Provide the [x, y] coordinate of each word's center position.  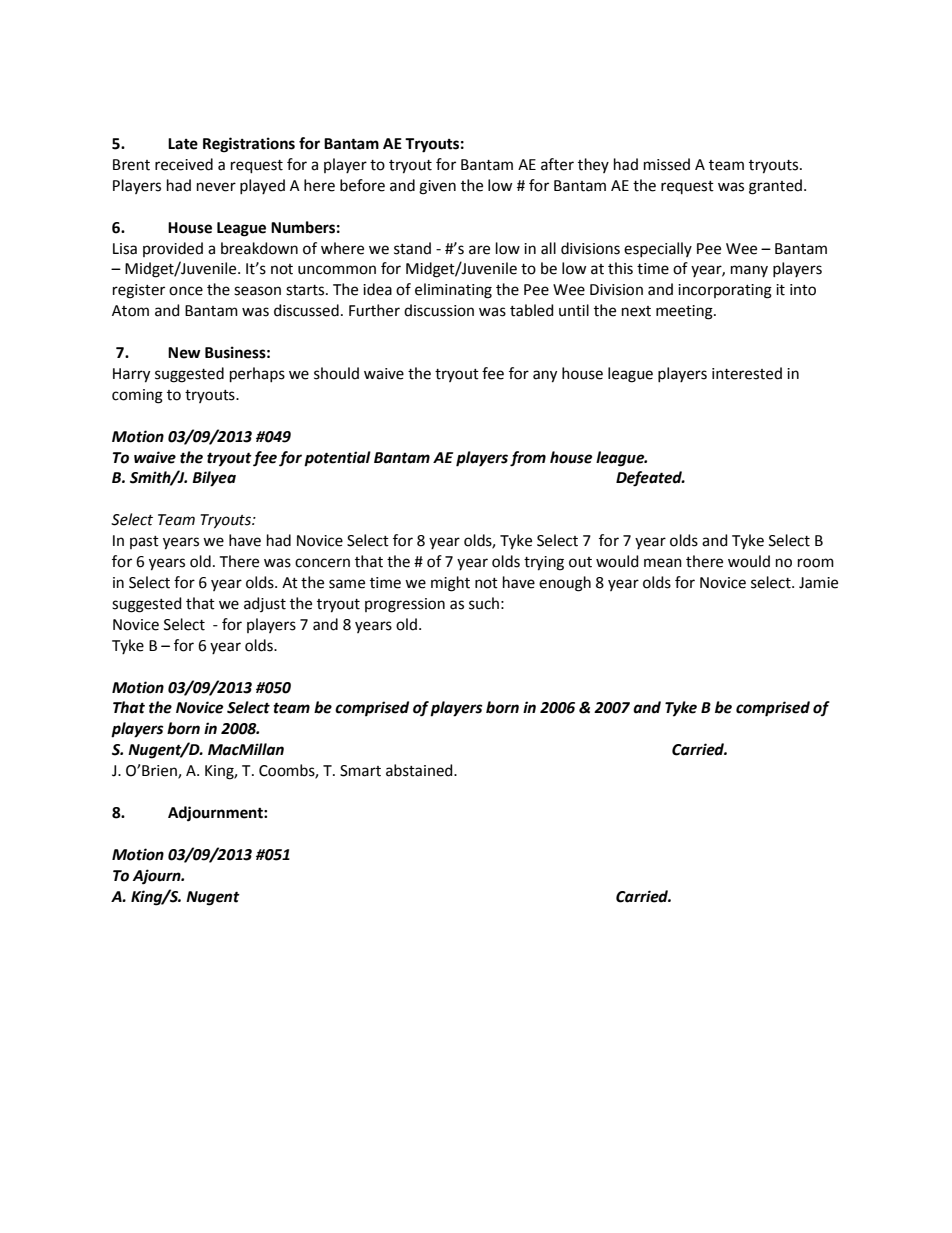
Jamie [818, 583]
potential [337, 459]
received [184, 164]
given [437, 187]
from [528, 459]
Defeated [650, 479]
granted [775, 187]
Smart [360, 771]
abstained [420, 770]
